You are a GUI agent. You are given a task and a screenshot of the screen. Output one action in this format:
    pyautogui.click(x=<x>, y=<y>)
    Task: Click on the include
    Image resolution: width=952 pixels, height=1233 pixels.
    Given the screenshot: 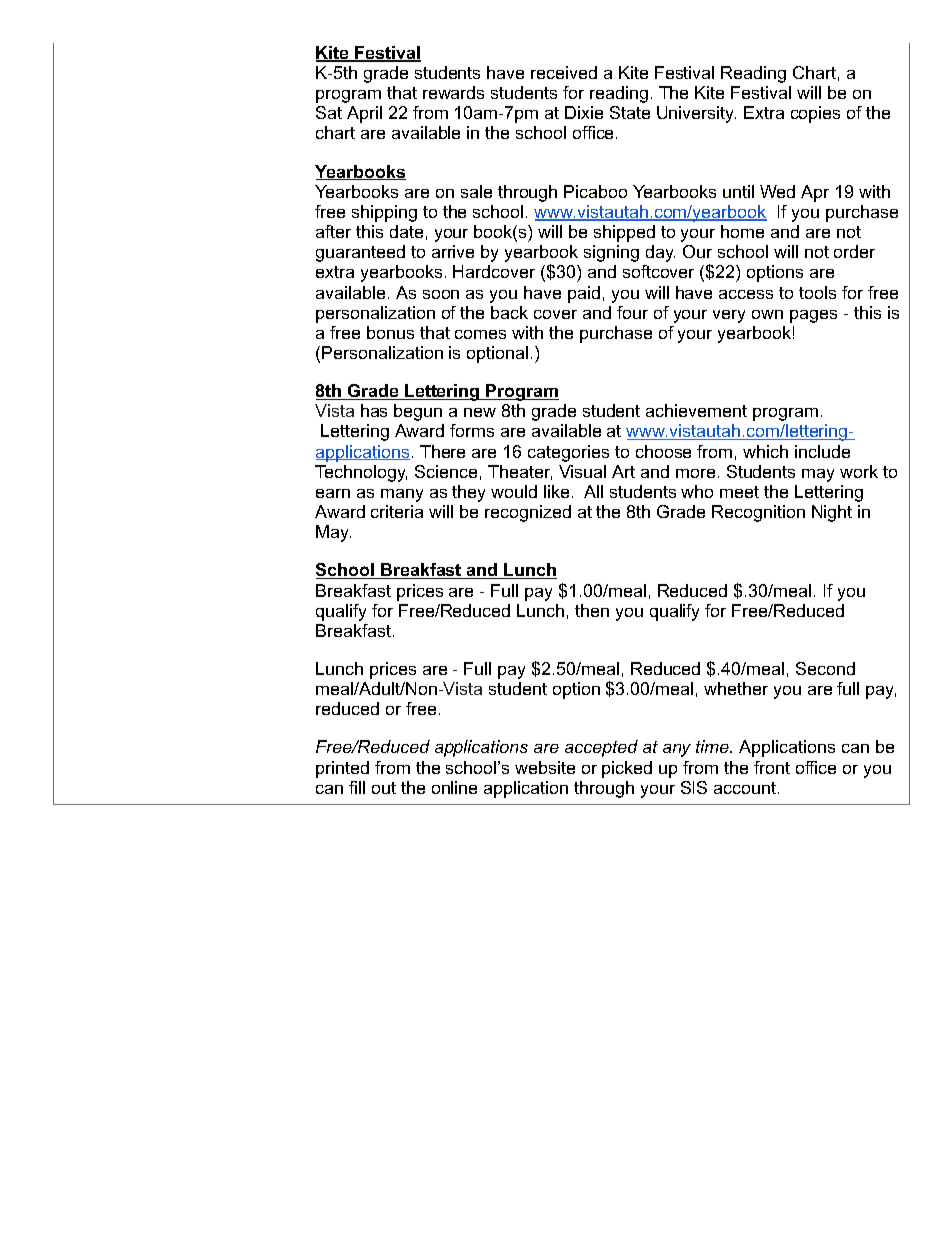 What is the action you would take?
    pyautogui.click(x=822, y=451)
